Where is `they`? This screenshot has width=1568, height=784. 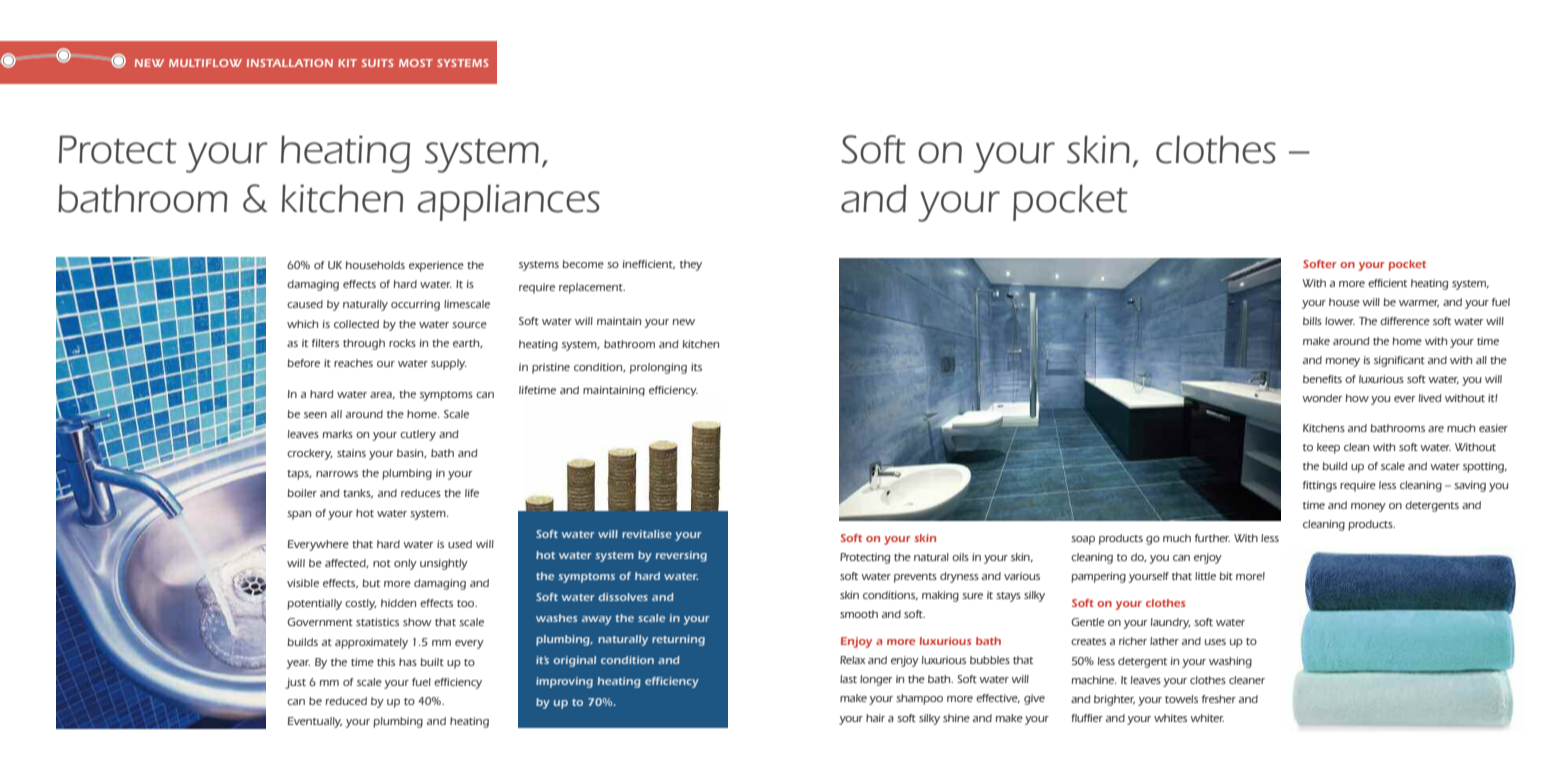
they is located at coordinates (691, 265).
